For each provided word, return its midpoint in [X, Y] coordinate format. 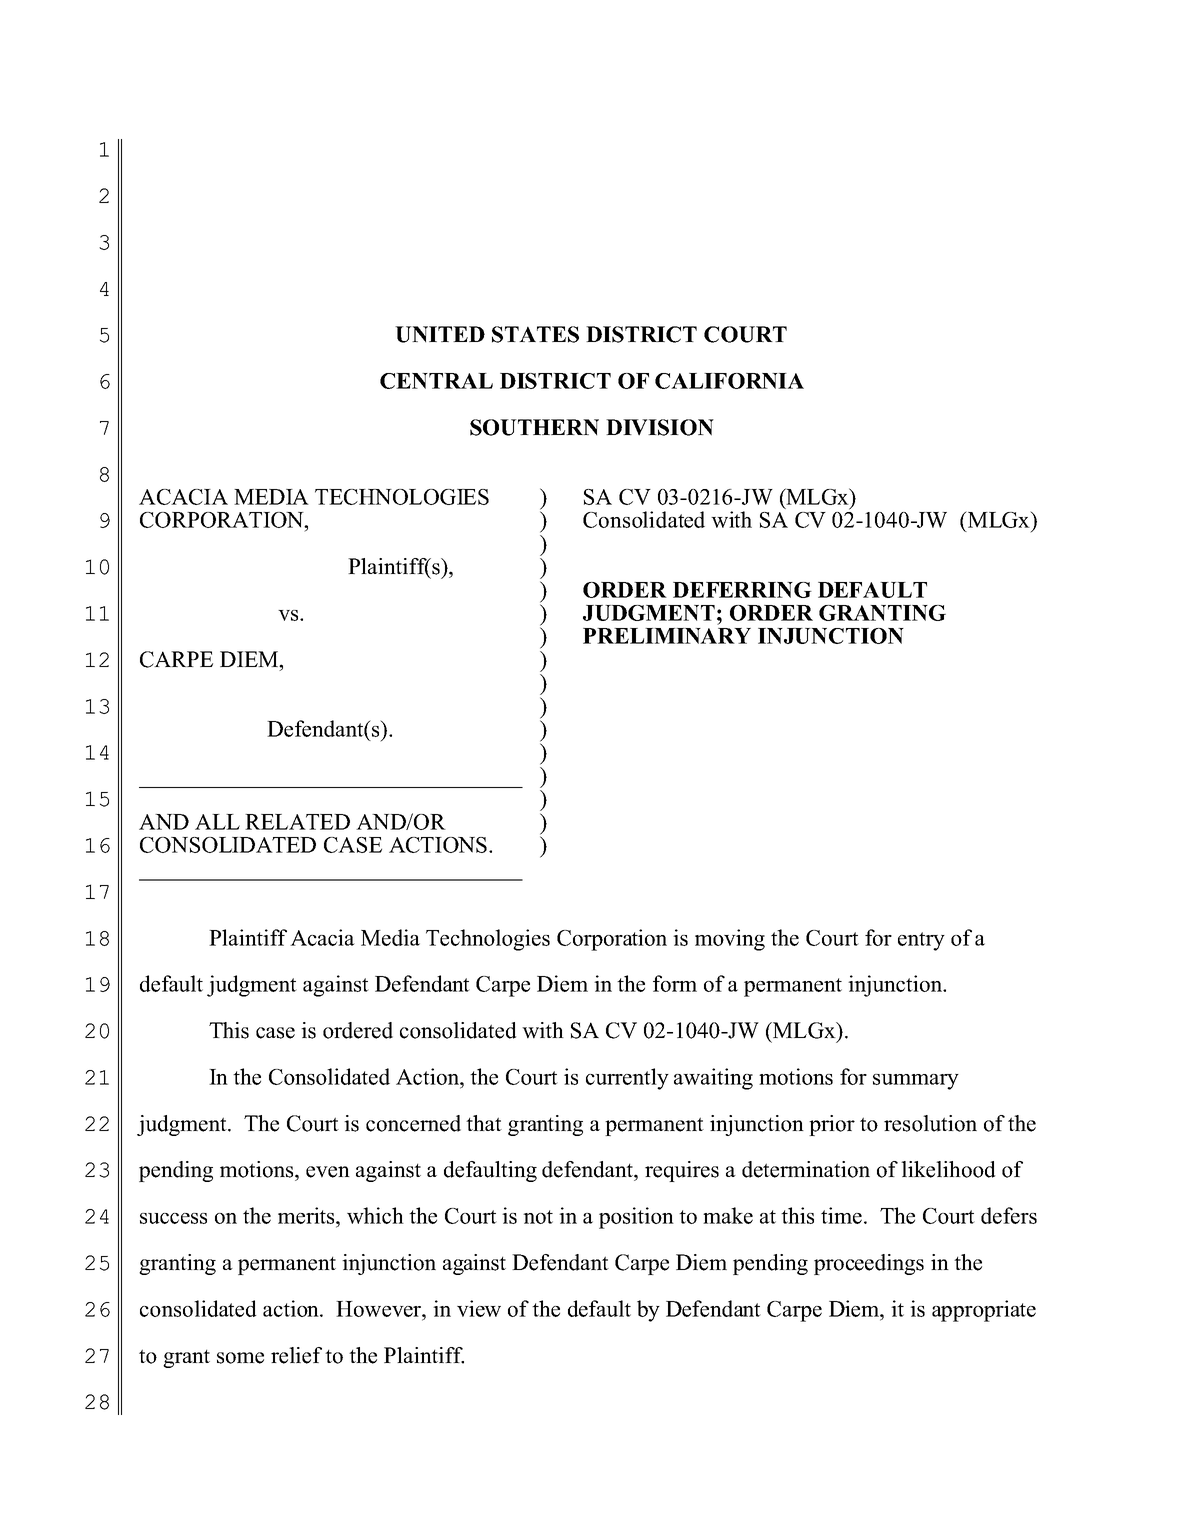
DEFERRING [742, 590]
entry [921, 941]
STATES [535, 334]
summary [916, 1082]
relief [296, 1355]
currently [627, 1079]
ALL [217, 822]
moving [730, 940]
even [328, 1172]
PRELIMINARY [667, 636]
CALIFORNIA [729, 381]
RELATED [297, 822]
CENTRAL [436, 381]
